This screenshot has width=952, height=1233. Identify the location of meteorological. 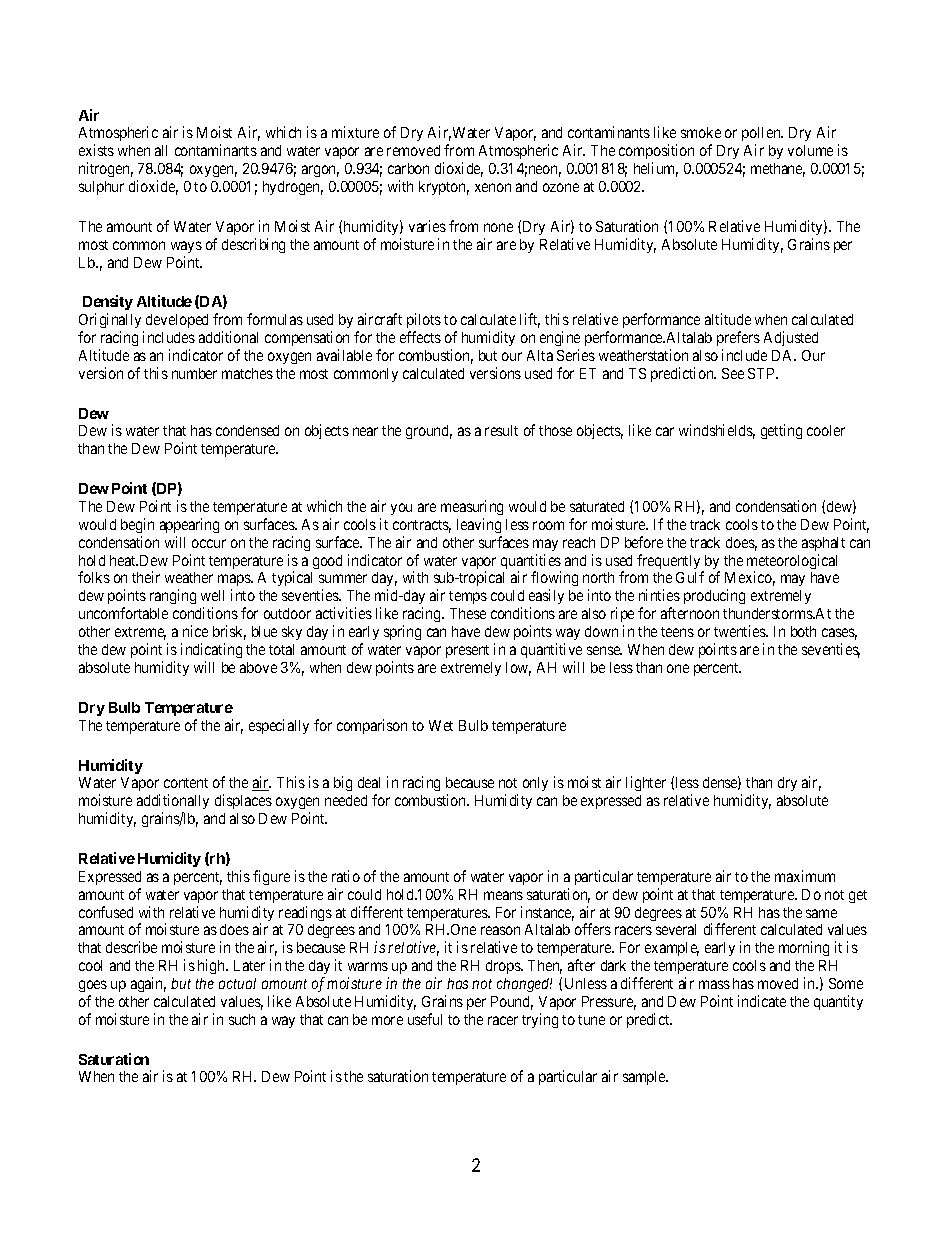
(792, 563).
